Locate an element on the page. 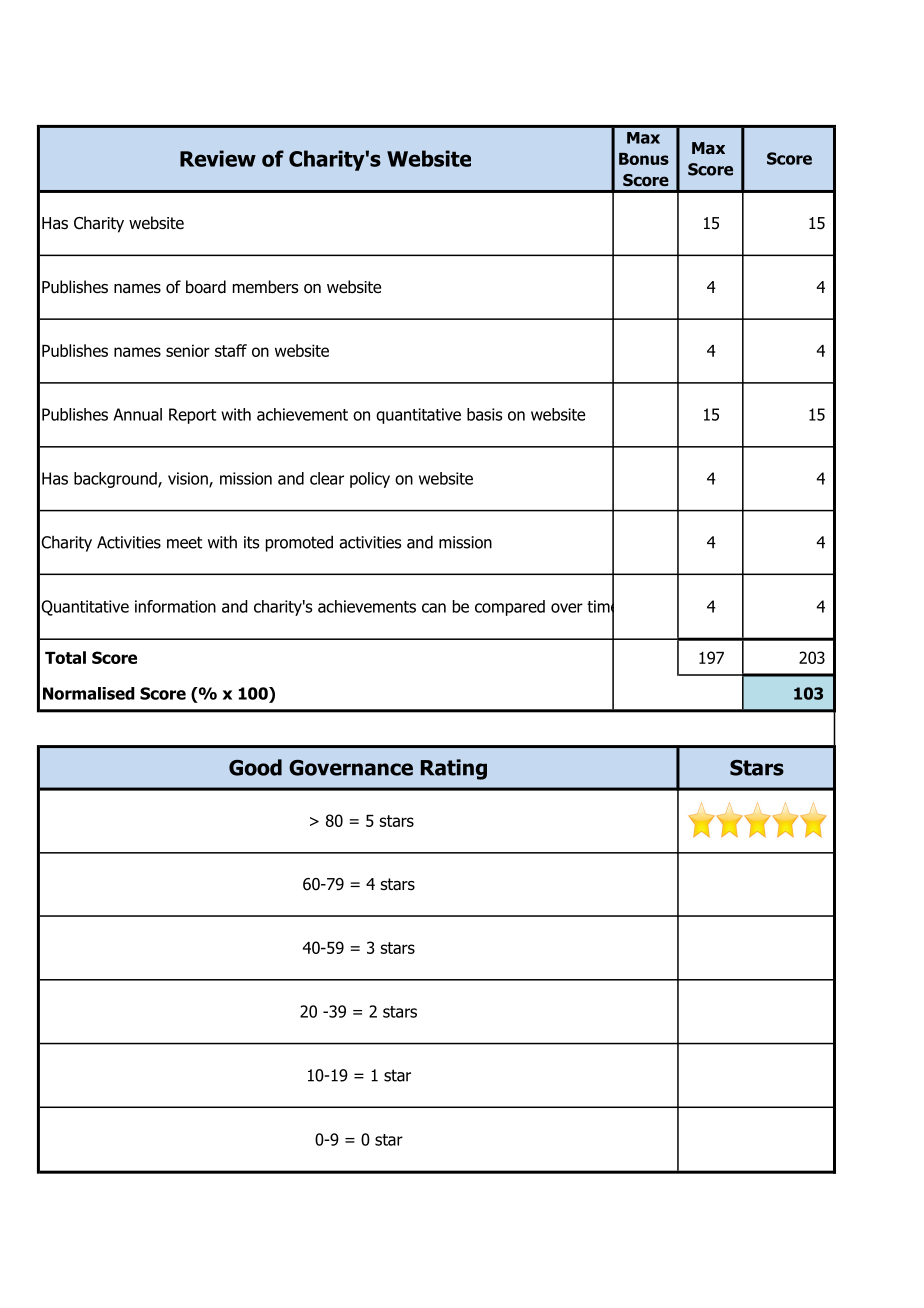 The height and width of the document is (1308, 924). Review is located at coordinates (218, 158).
